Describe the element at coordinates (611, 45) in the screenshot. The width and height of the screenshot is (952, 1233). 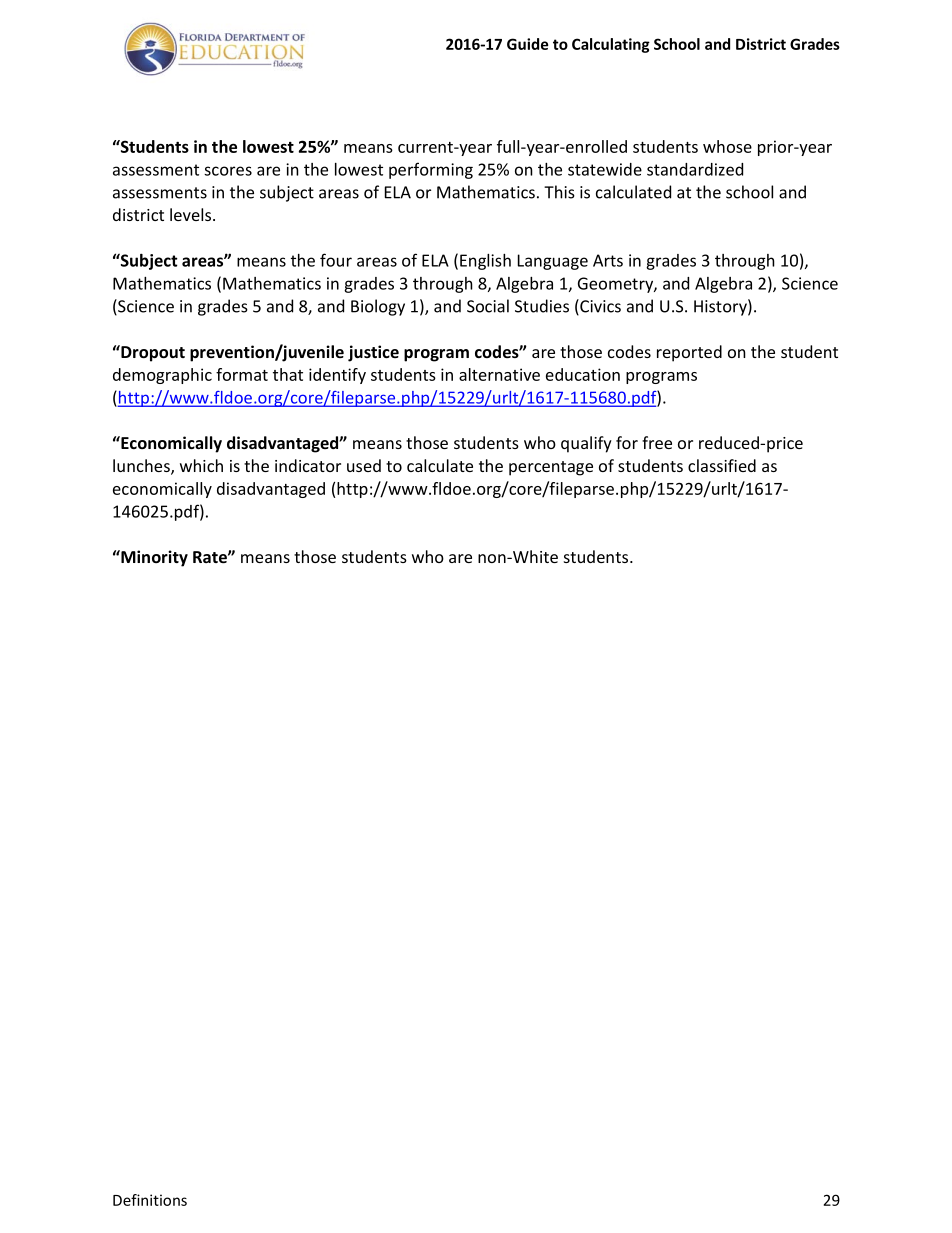
I see `Calculating` at that location.
